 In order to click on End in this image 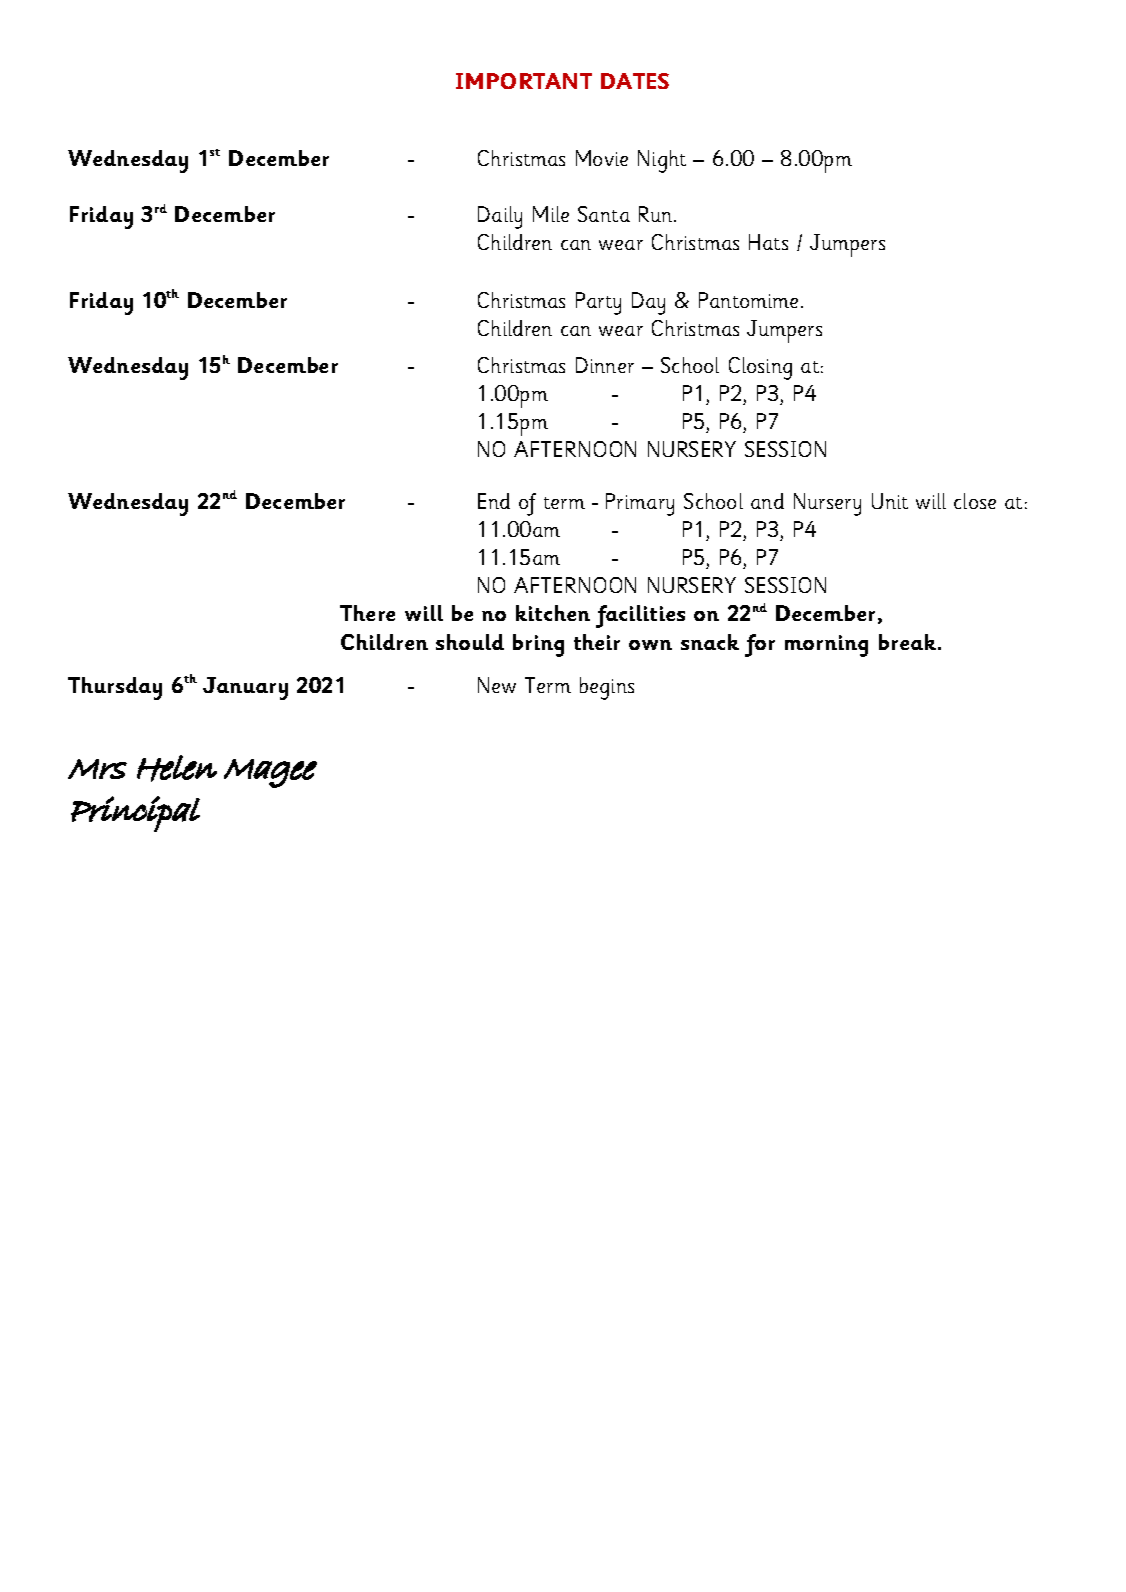, I will do `click(494, 501)`.
